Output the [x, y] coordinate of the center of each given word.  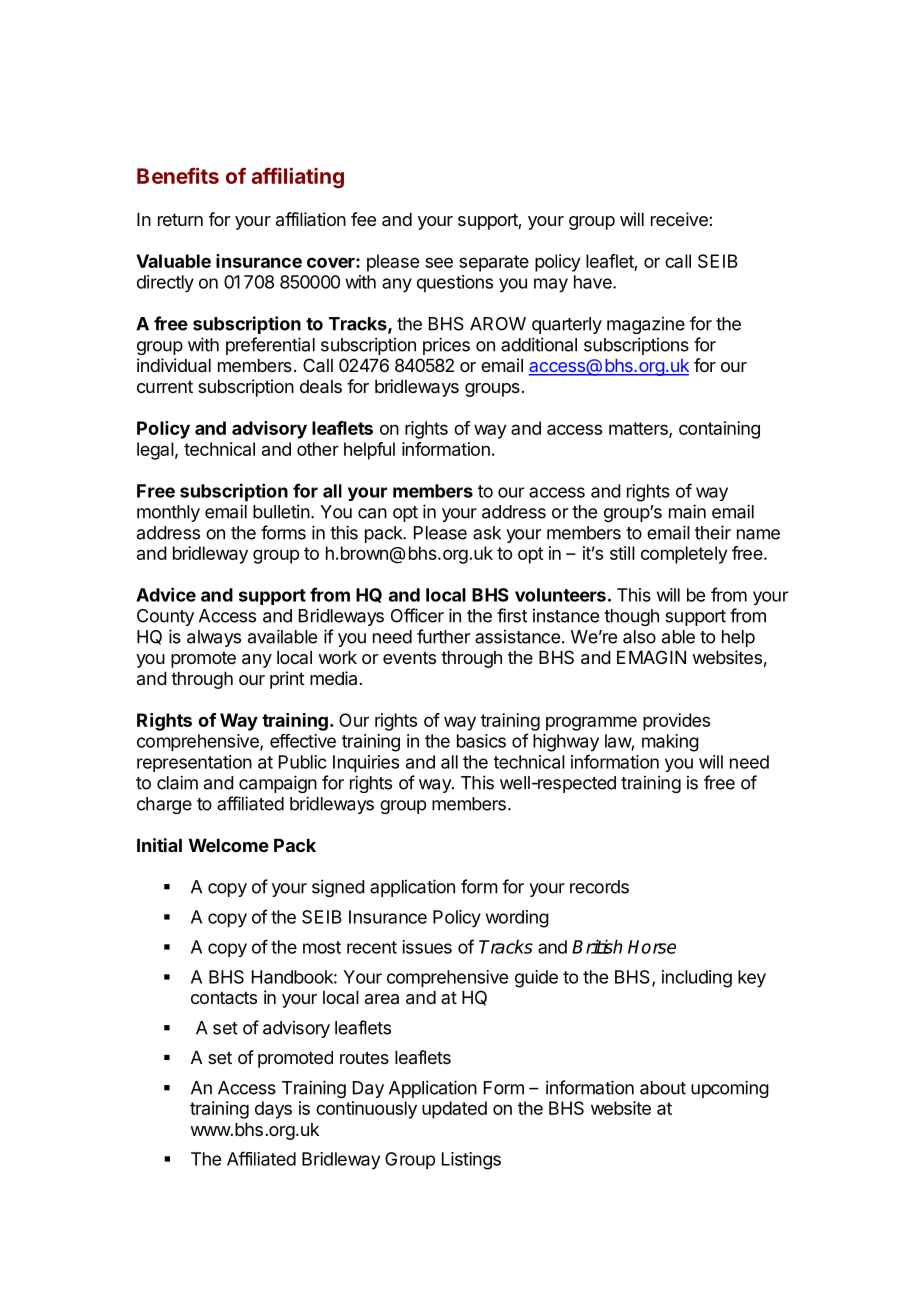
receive [680, 219]
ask [487, 533]
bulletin [281, 511]
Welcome [229, 845]
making [670, 743]
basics [481, 741]
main [687, 511]
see [439, 262]
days [273, 1110]
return [180, 219]
